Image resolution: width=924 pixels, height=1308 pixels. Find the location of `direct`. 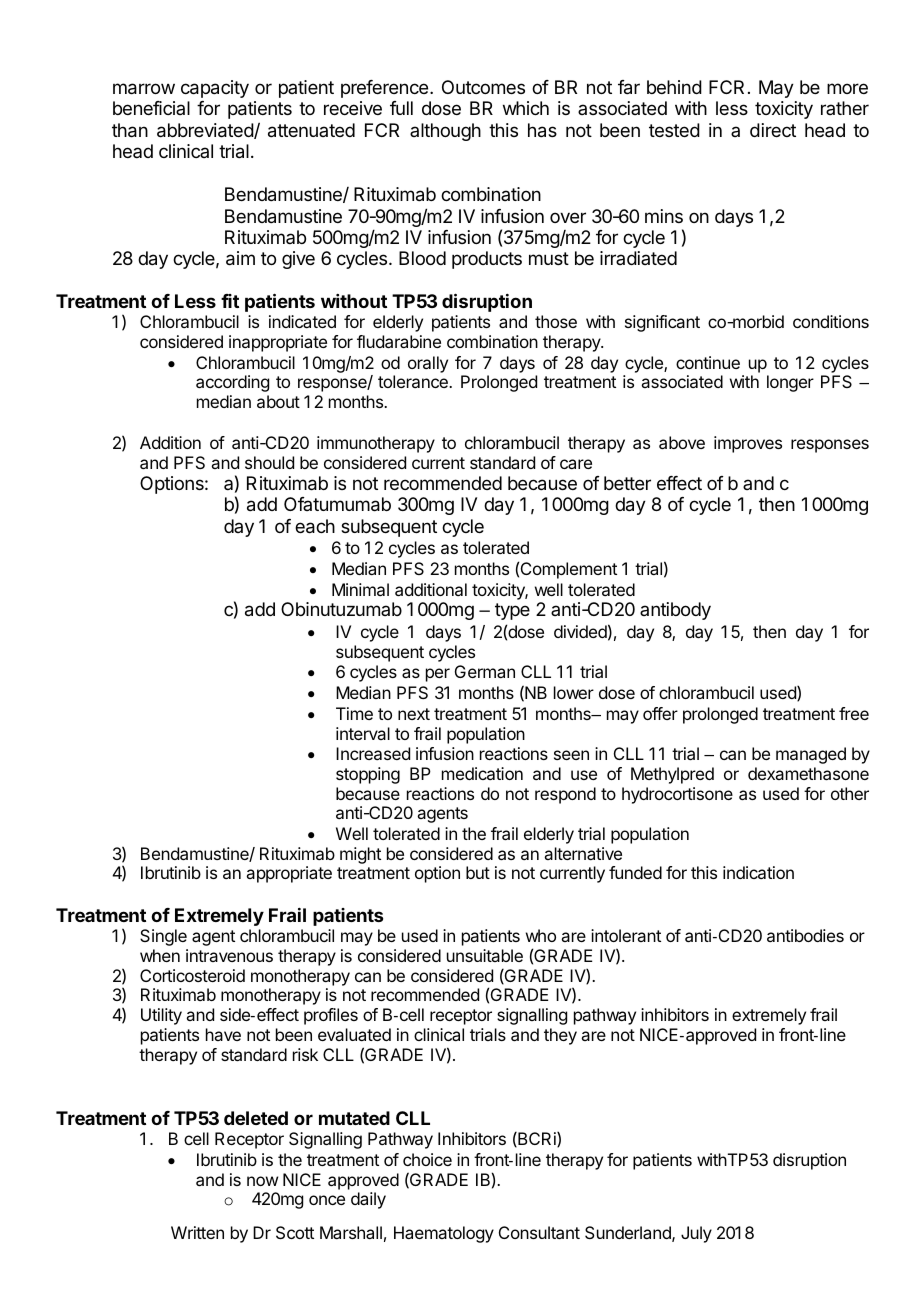

direct is located at coordinates (773, 130).
